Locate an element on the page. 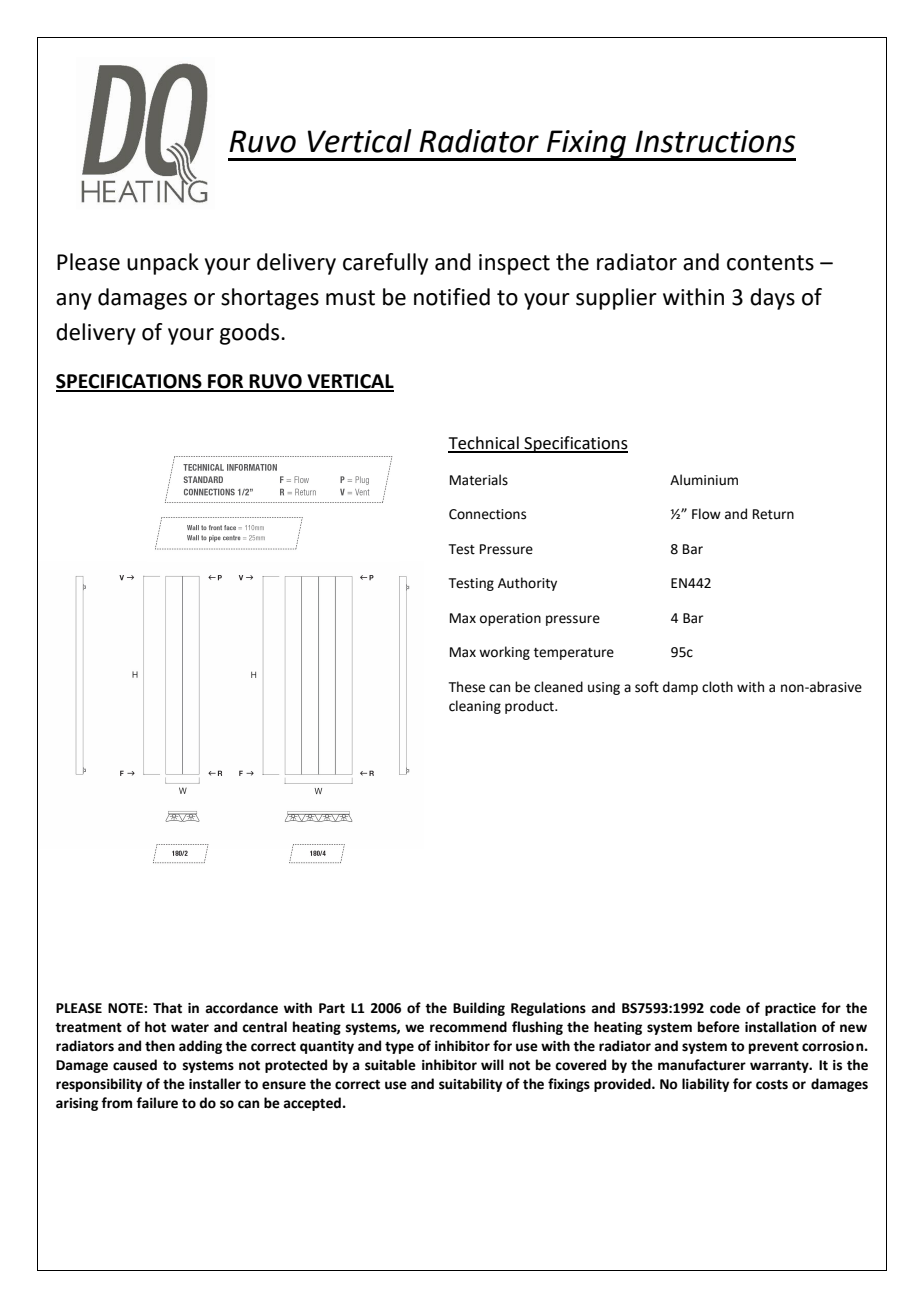 Image resolution: width=924 pixels, height=1308 pixels. Materials is located at coordinates (479, 480).
